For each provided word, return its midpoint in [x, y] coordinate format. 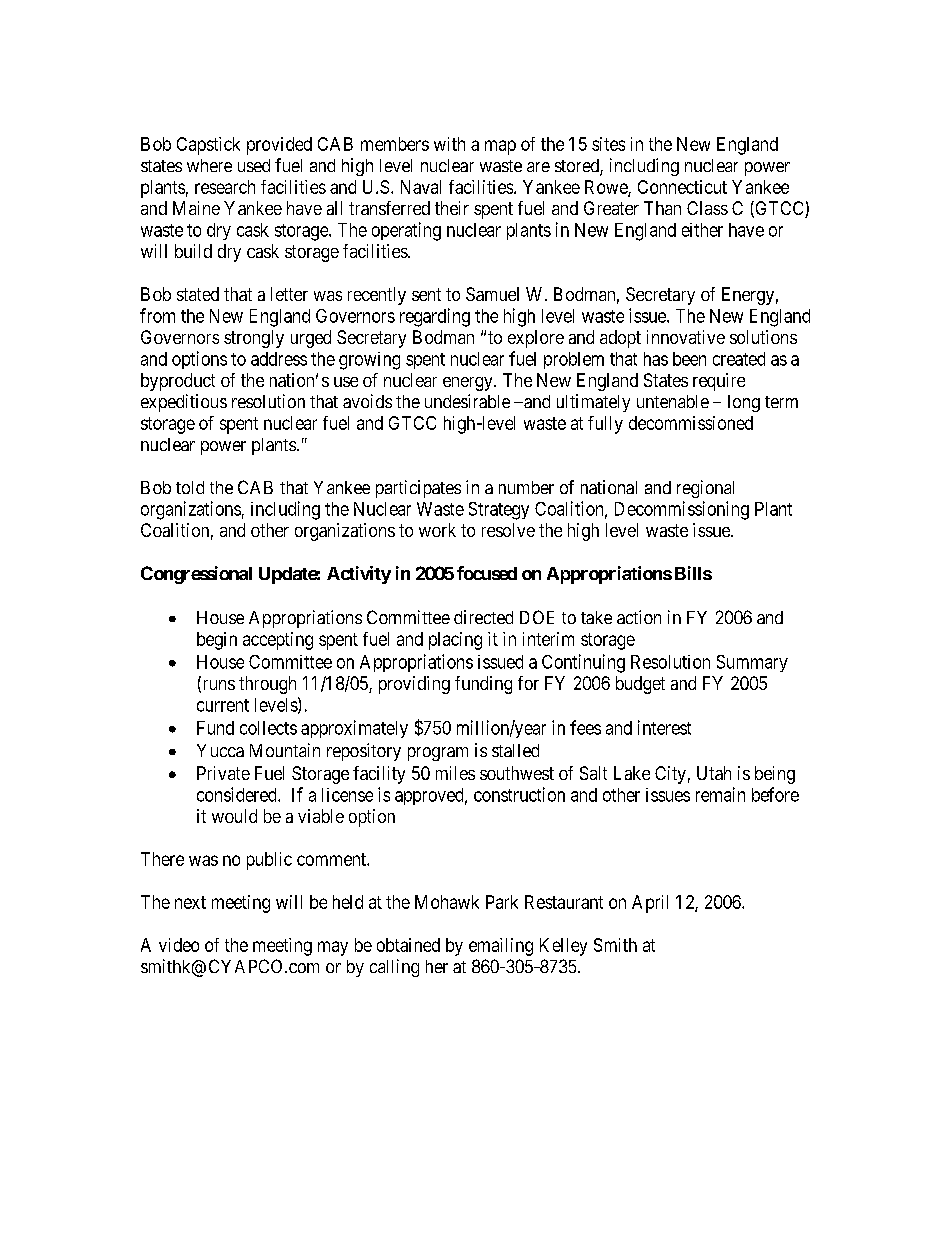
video [179, 945]
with [449, 144]
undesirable [467, 401]
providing [414, 685]
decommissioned [691, 423]
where [209, 165]
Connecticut [682, 187]
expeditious [184, 403]
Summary [752, 663]
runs [217, 686]
